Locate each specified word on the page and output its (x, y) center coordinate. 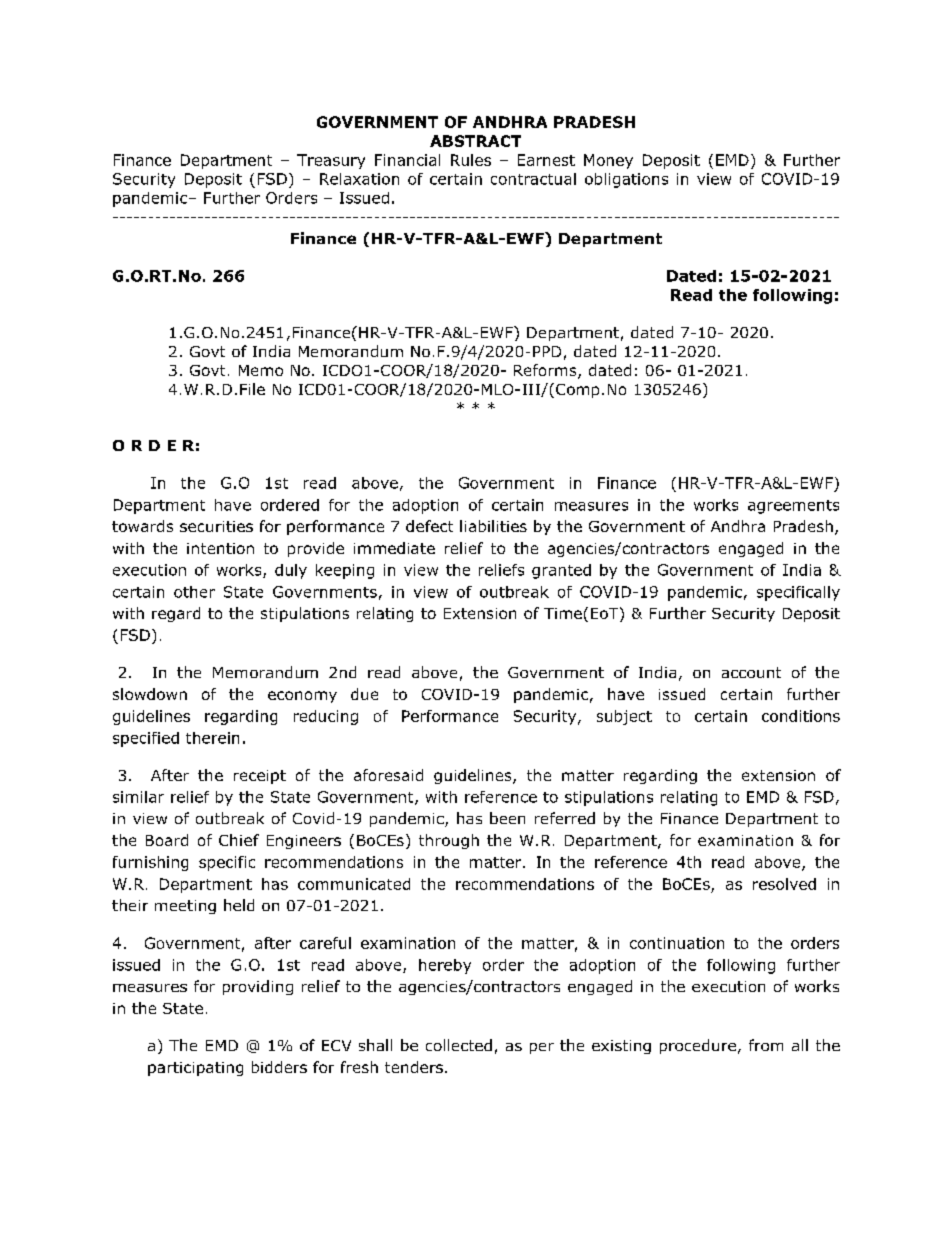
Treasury (331, 161)
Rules (471, 160)
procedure (698, 1046)
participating (195, 1069)
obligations (626, 180)
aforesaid (388, 775)
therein (212, 738)
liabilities (493, 526)
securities (216, 526)
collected (459, 1045)
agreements (793, 507)
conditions (801, 716)
